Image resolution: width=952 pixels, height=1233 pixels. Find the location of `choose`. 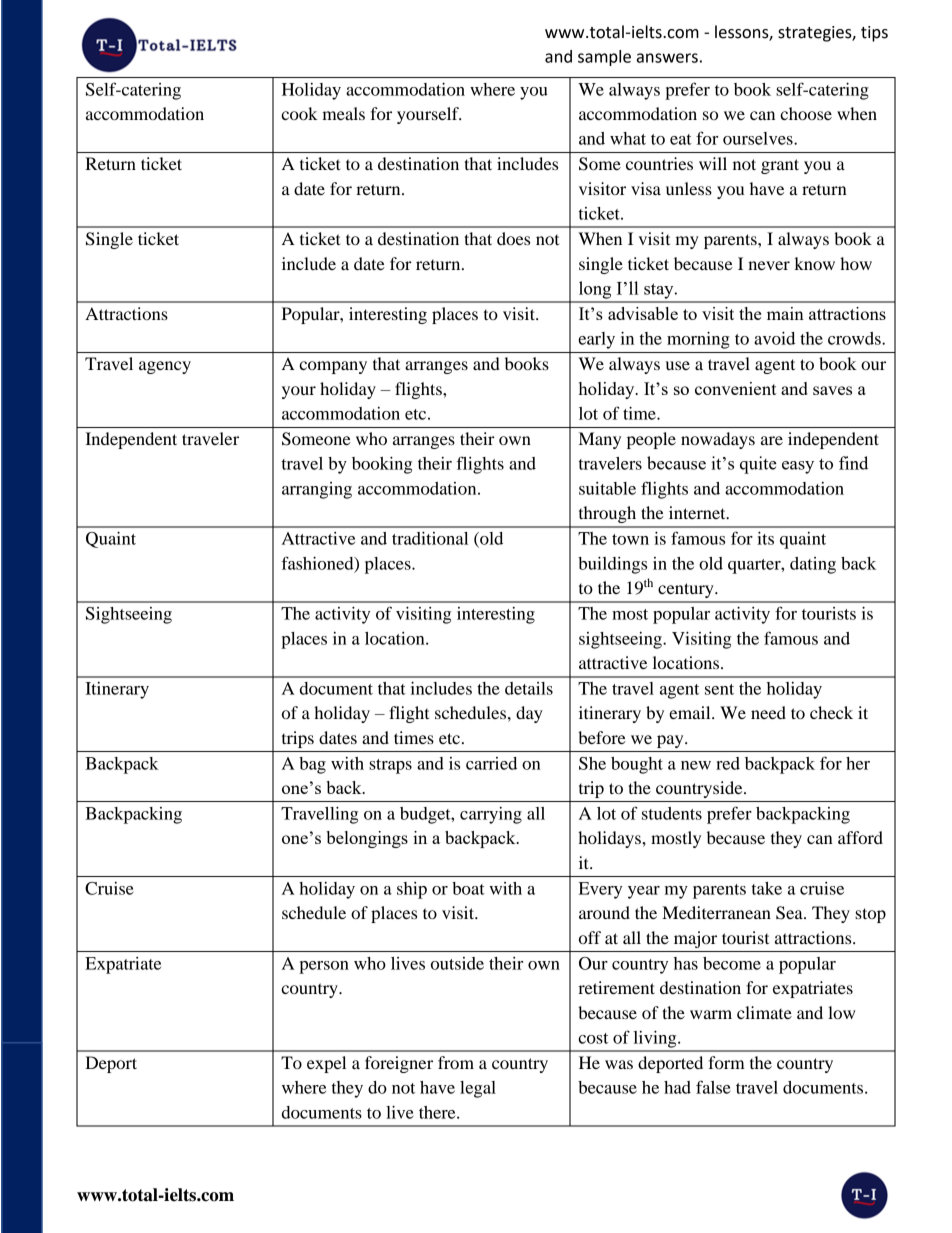

choose is located at coordinates (806, 113).
